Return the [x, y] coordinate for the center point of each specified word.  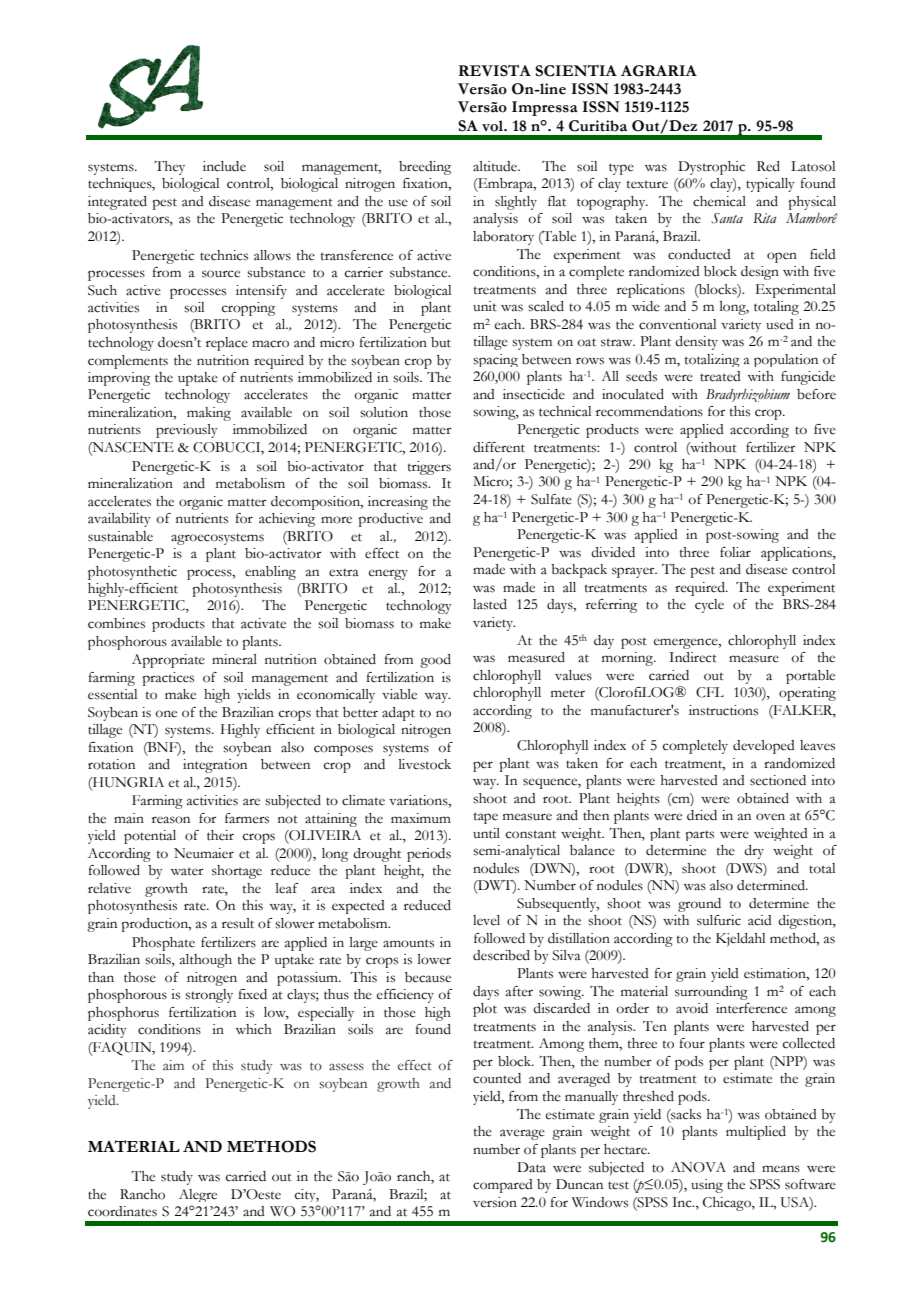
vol [494, 126]
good [435, 661]
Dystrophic [711, 168]
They [169, 168]
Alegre [198, 1195]
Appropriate [168, 661]
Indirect [693, 657]
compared [503, 1186]
